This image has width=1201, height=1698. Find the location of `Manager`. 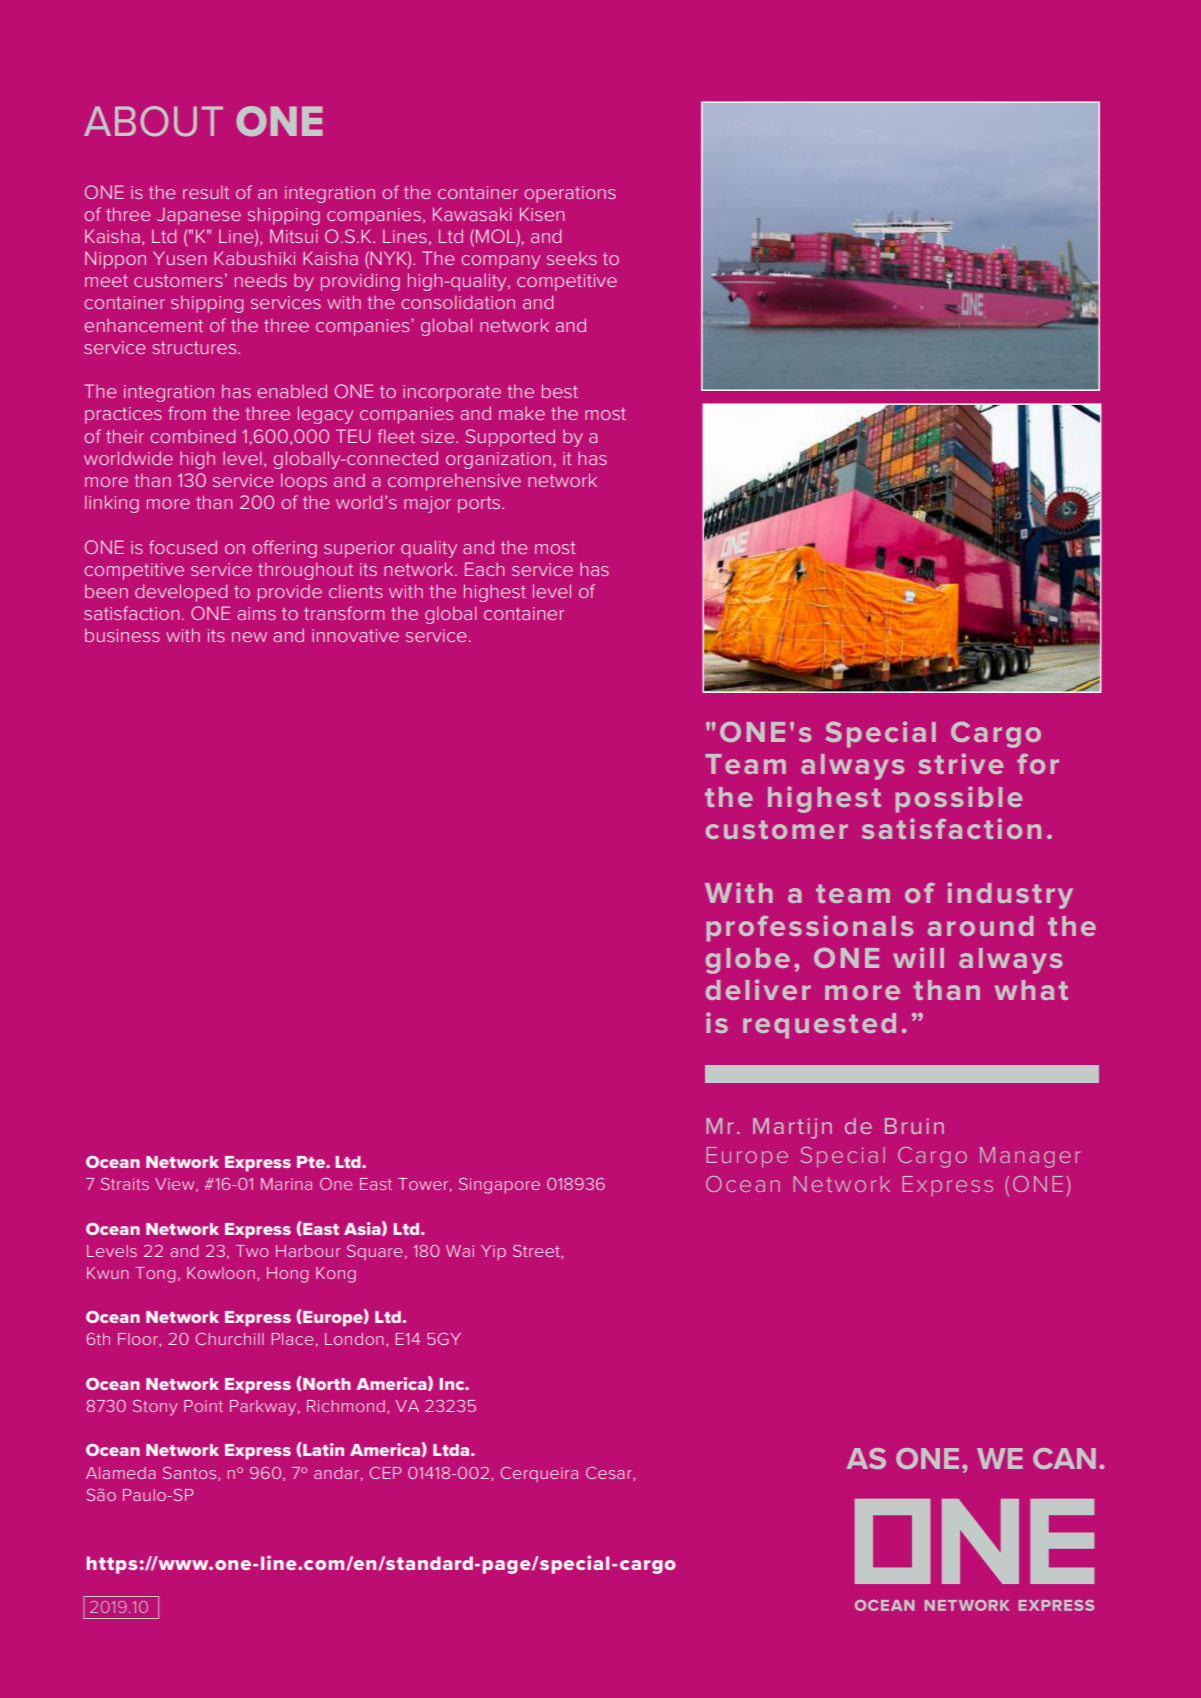

Manager is located at coordinates (1030, 1157).
